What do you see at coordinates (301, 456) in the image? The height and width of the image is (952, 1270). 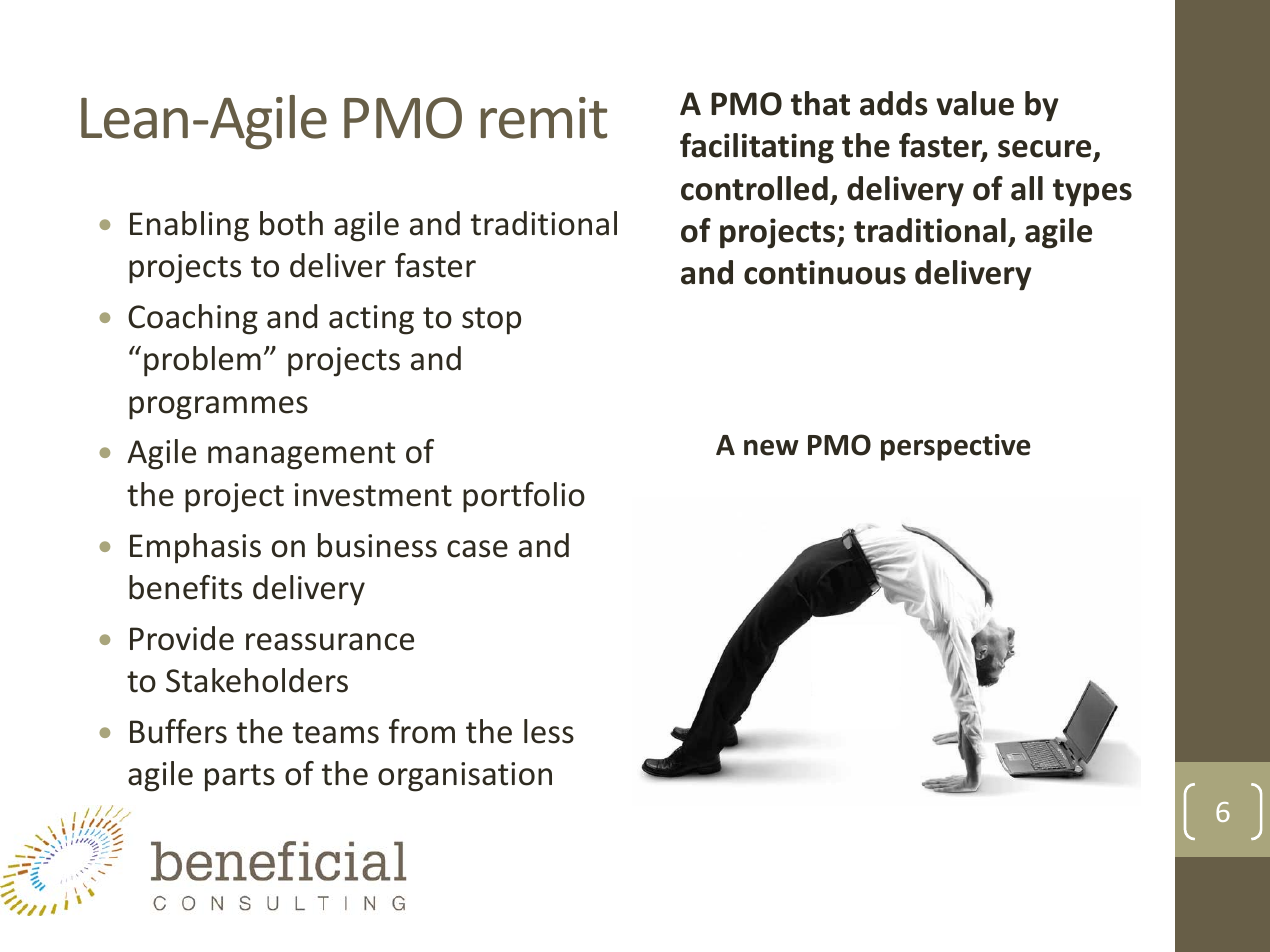 I see `management` at bounding box center [301, 456].
